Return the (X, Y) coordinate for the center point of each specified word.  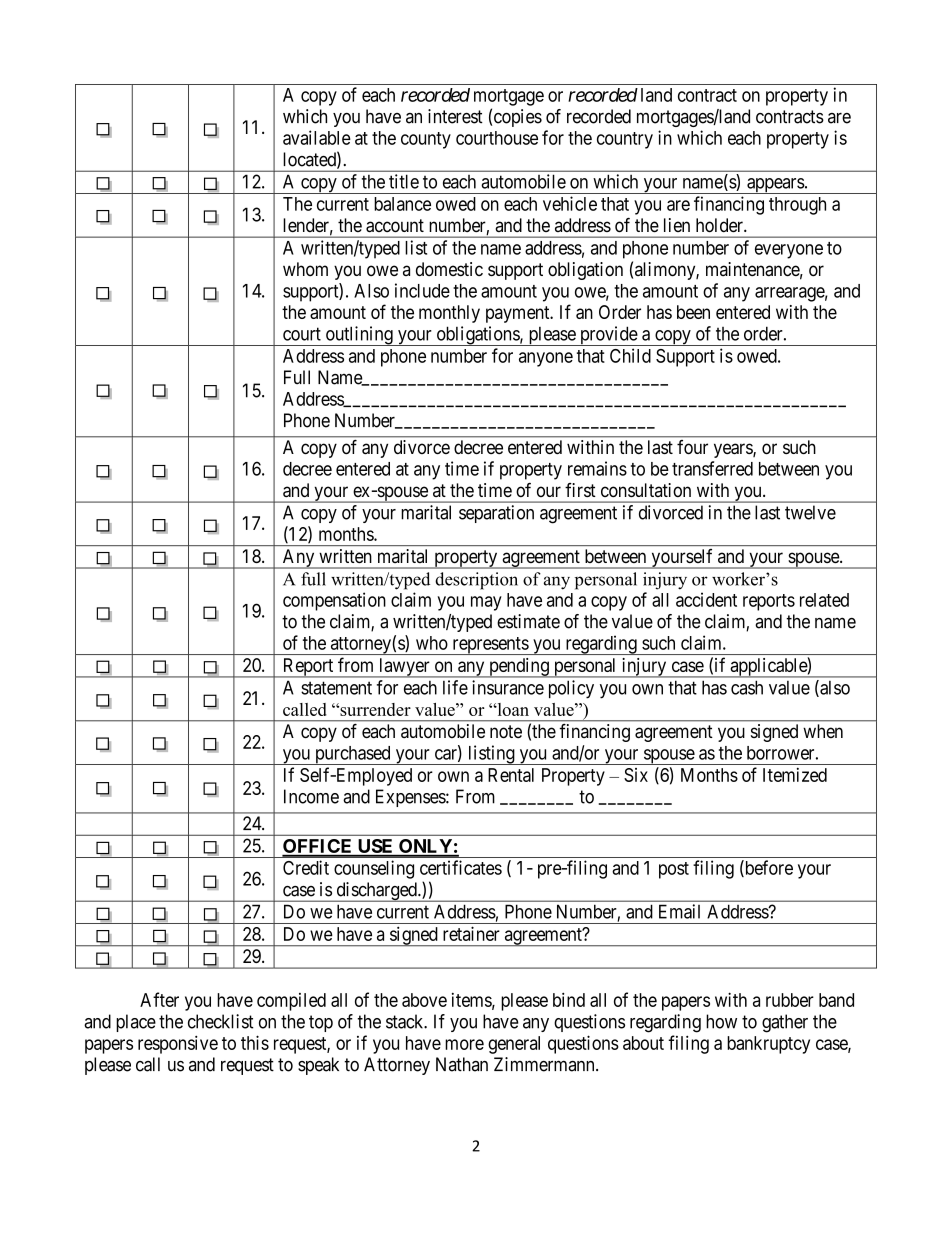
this (255, 1042)
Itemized (795, 775)
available (317, 137)
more (464, 1044)
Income (311, 796)
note (506, 732)
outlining (359, 336)
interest (455, 116)
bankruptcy (768, 1045)
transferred (712, 468)
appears (775, 186)
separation (496, 514)
